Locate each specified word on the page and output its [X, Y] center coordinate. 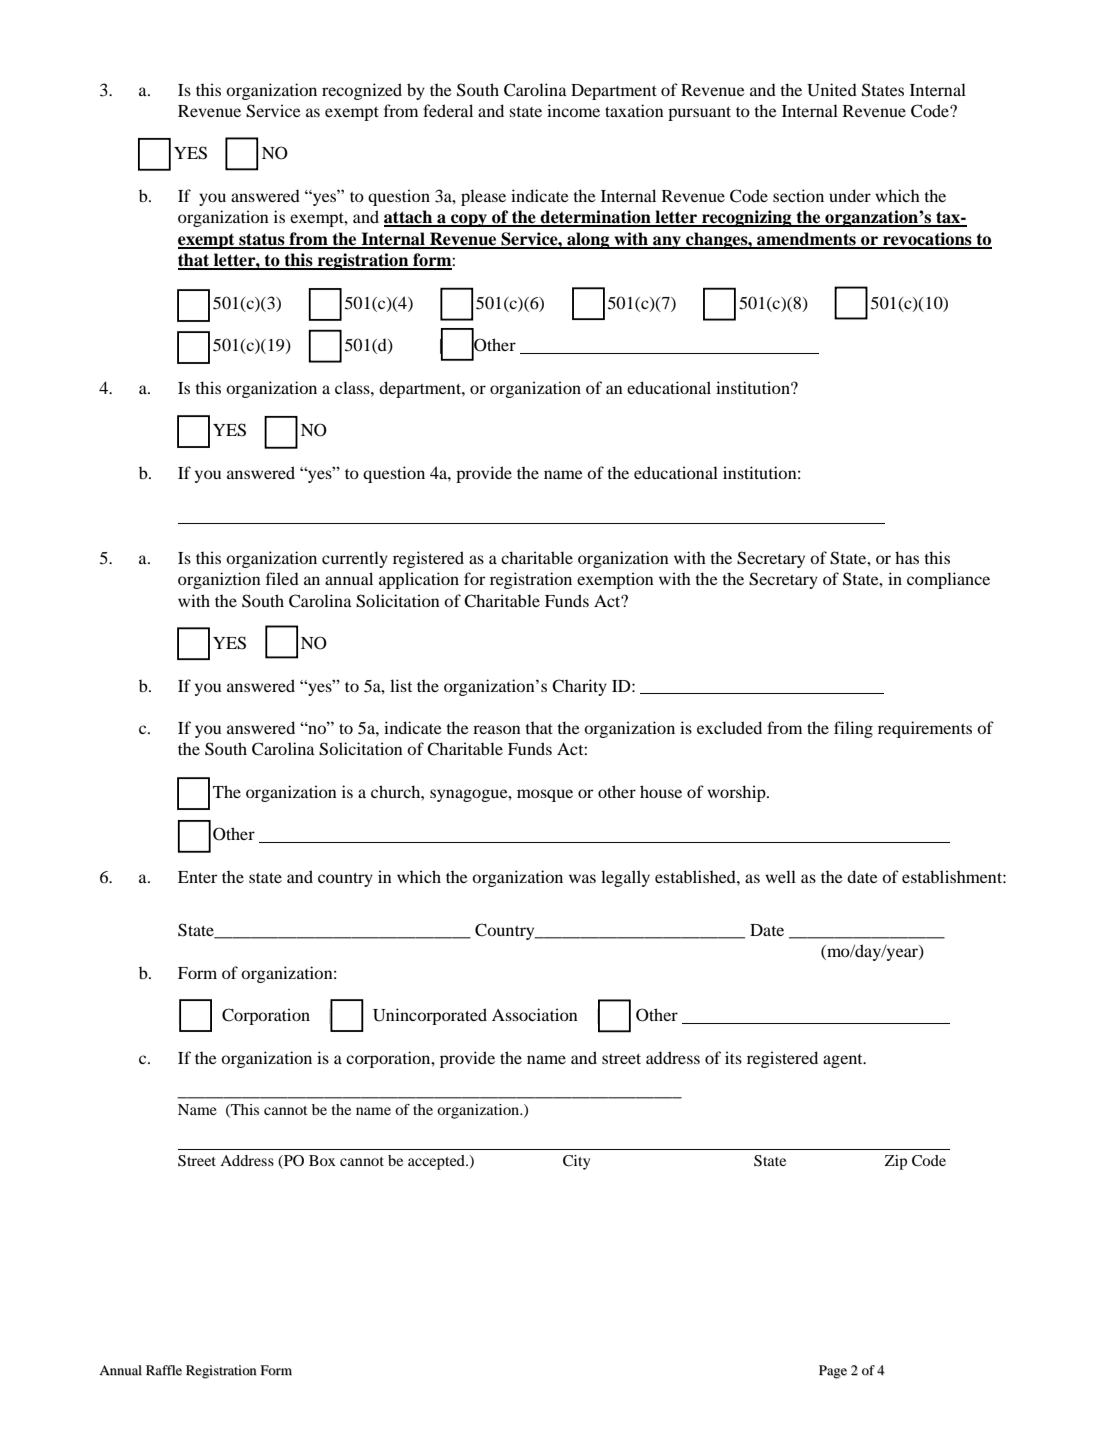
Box [322, 1160]
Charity [579, 687]
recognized [362, 91]
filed [282, 578]
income [573, 110]
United [832, 90]
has [907, 557]
